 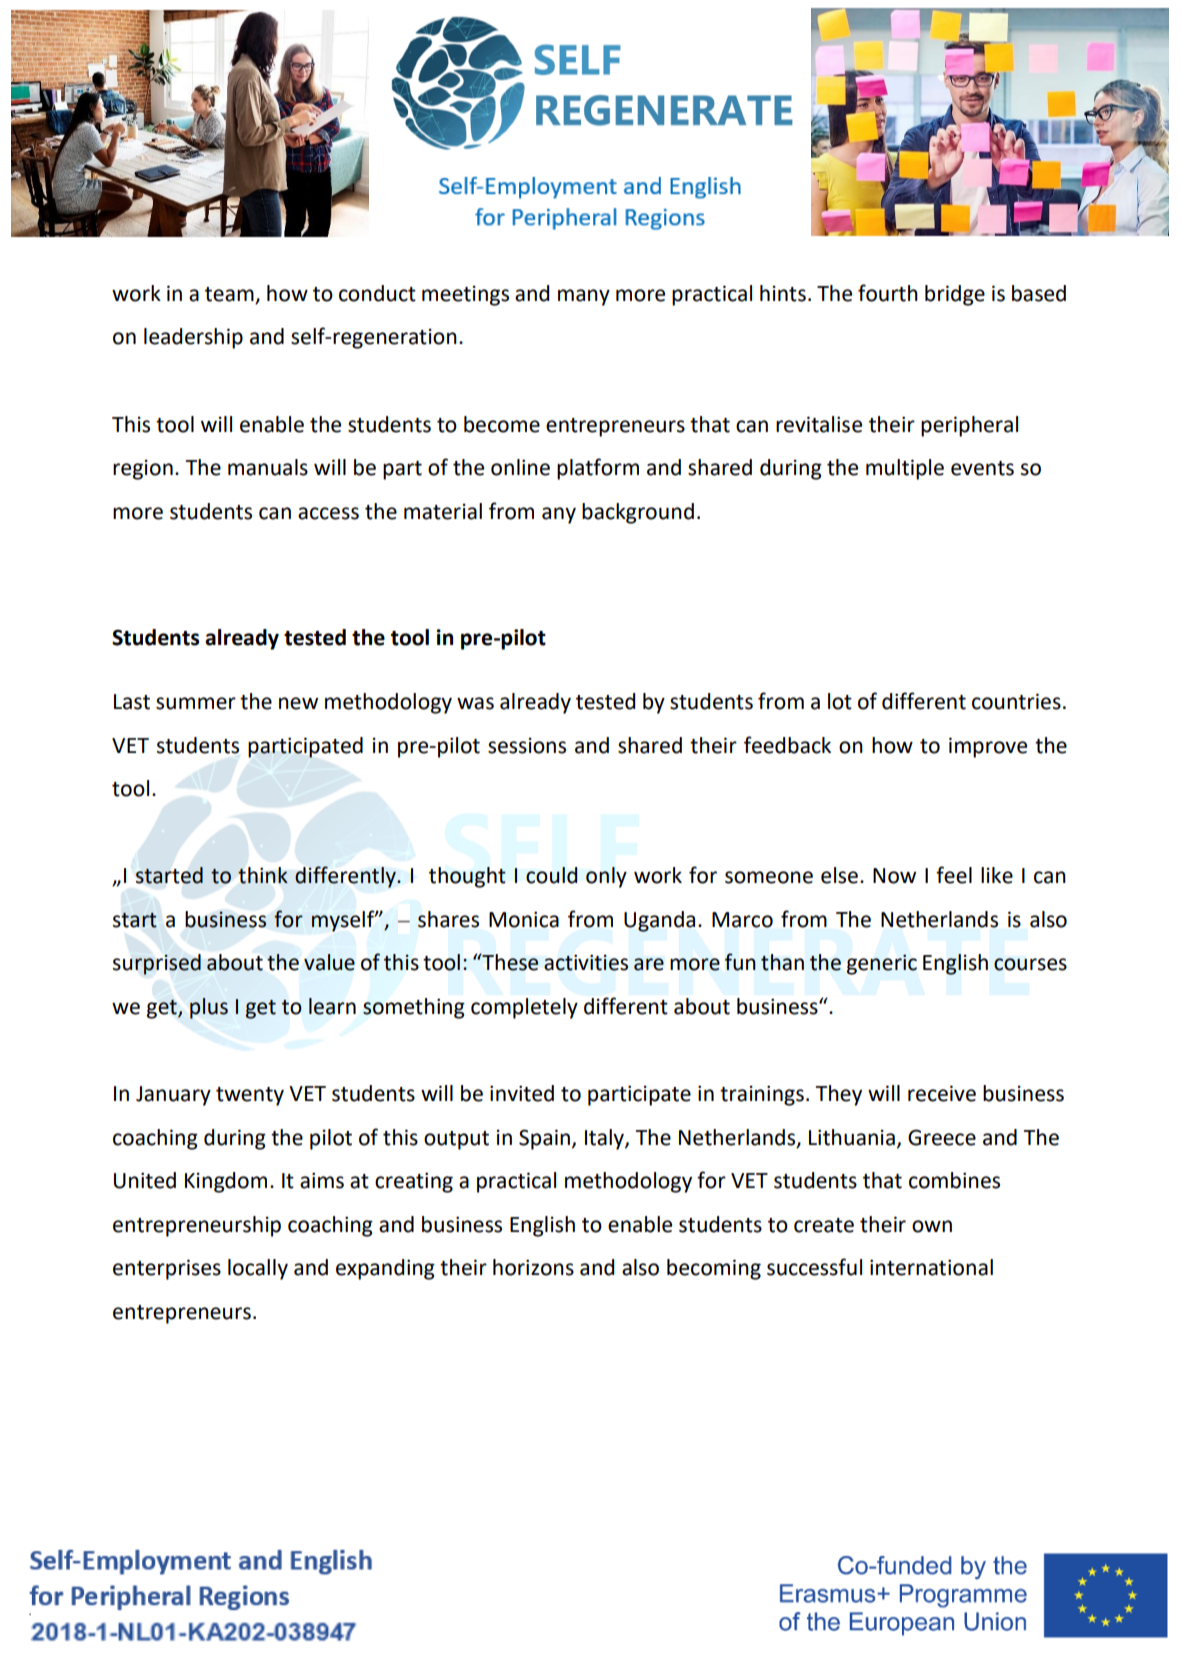 What do you see at coordinates (584, 297) in the screenshot?
I see `many` at bounding box center [584, 297].
